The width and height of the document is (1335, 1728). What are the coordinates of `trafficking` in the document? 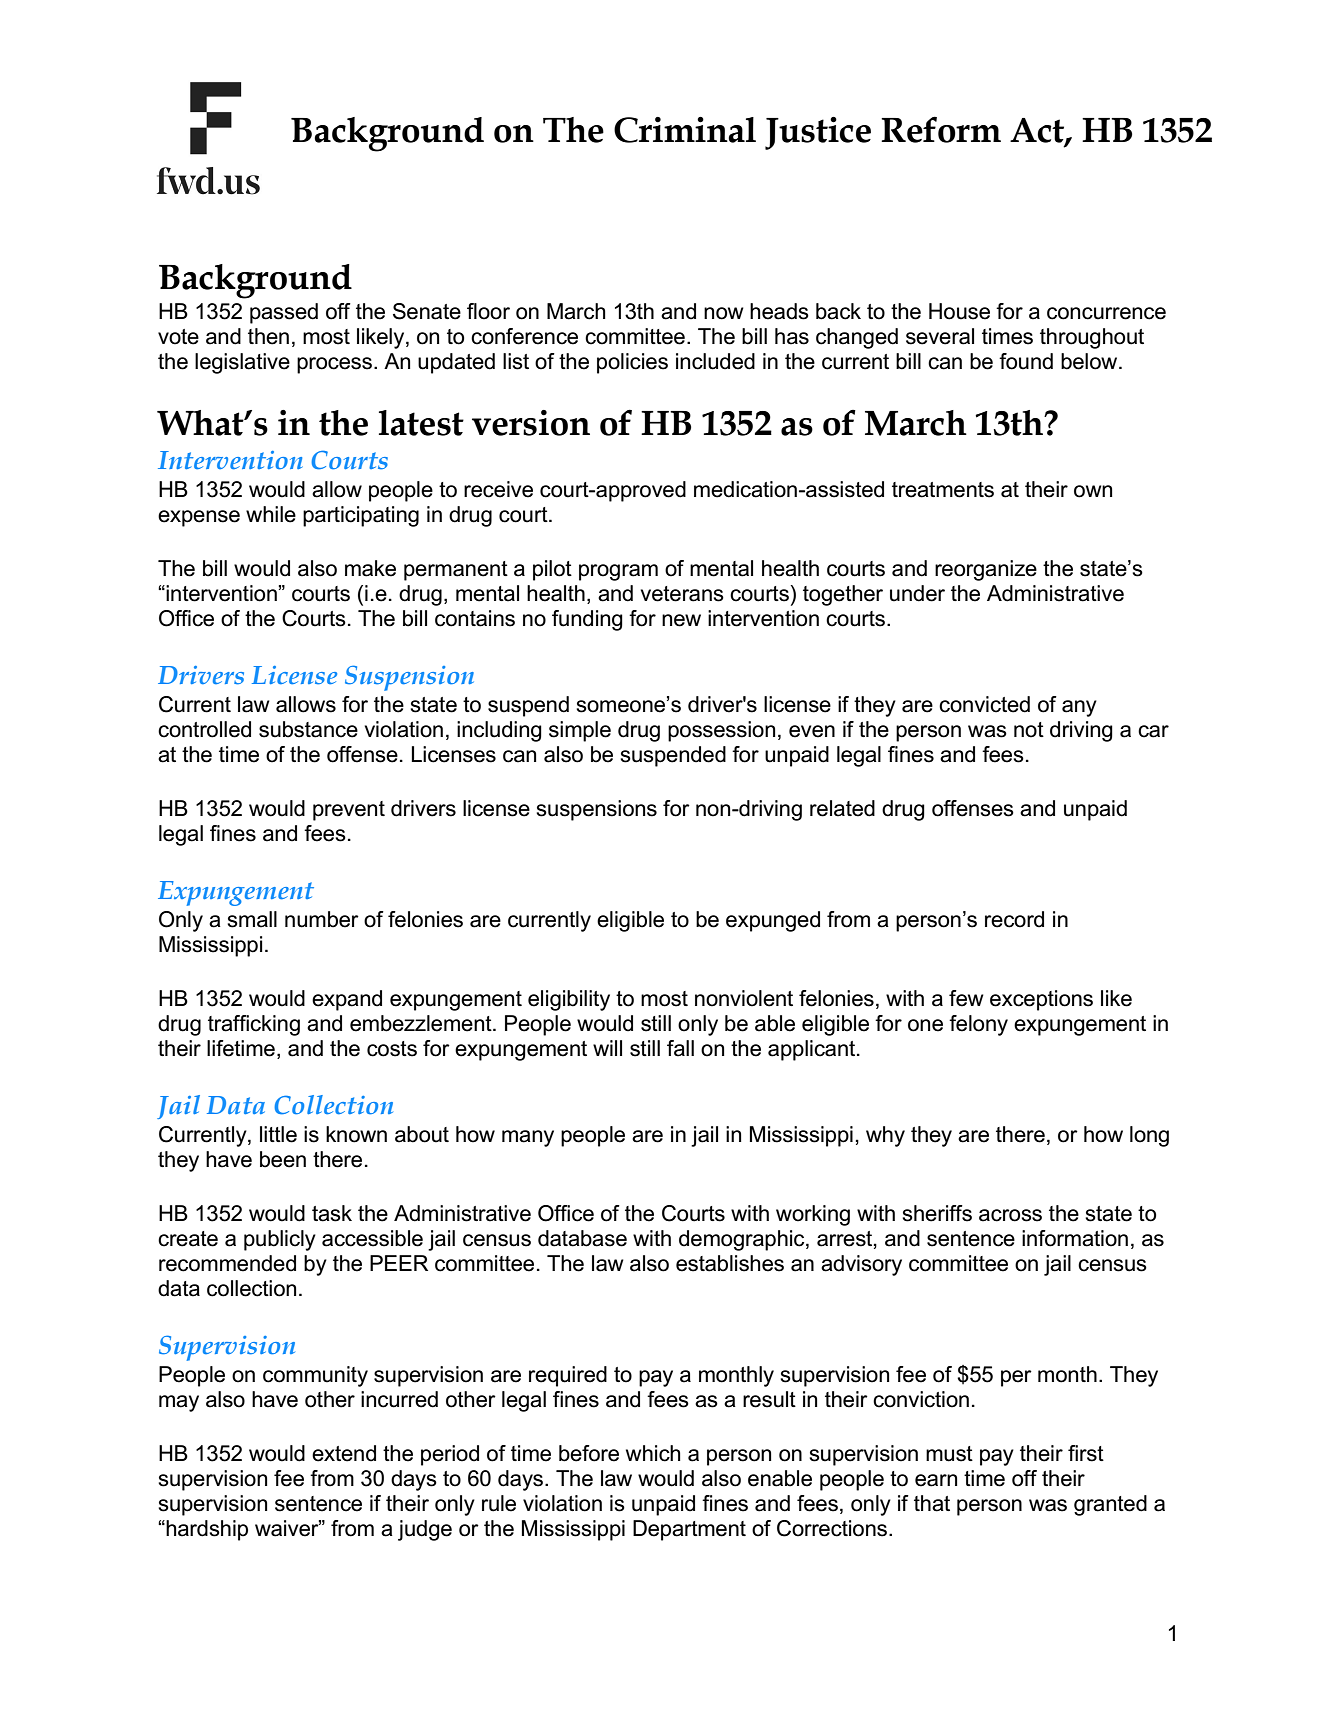 It's located at (254, 1025).
